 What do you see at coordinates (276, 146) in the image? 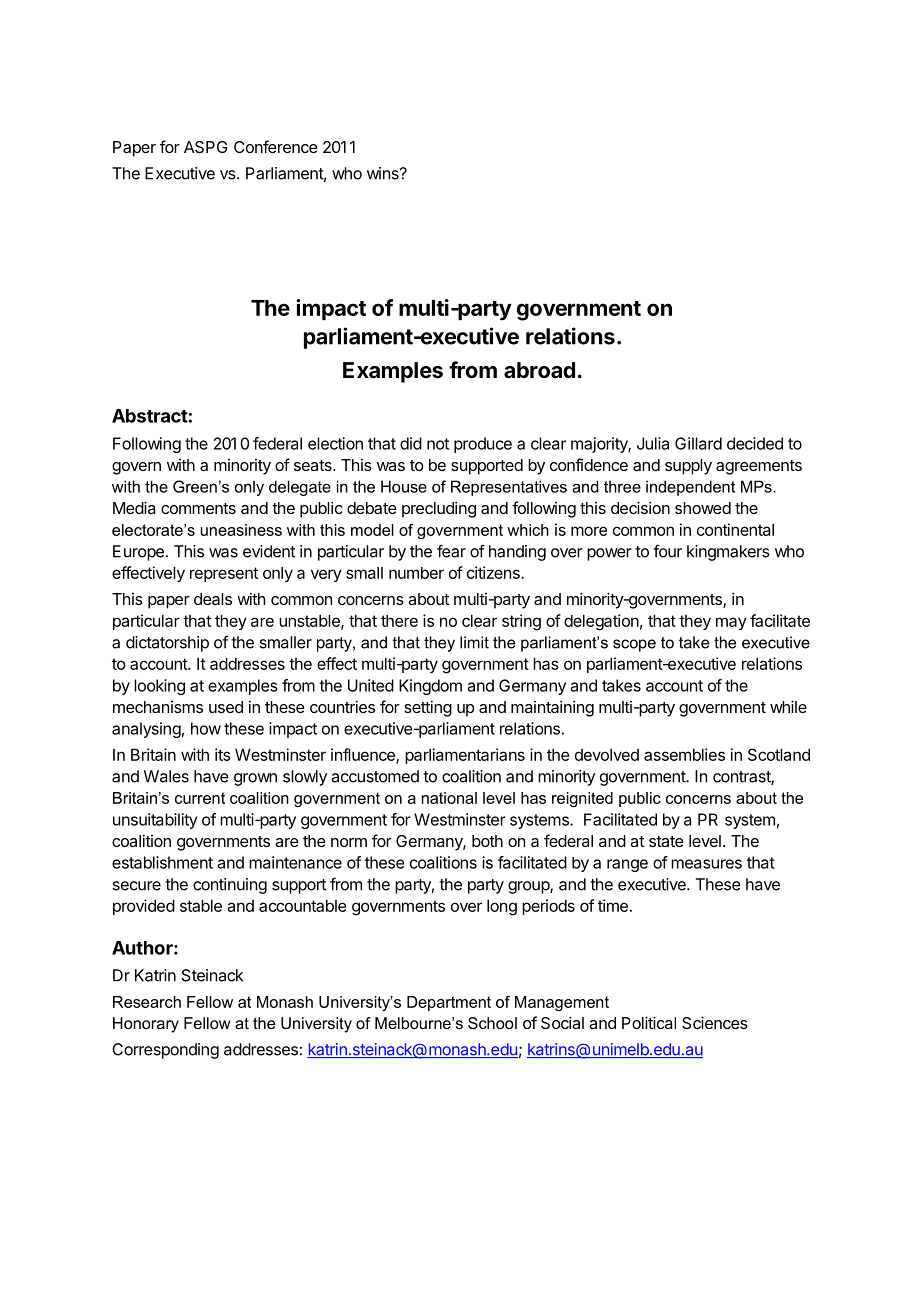
I see `Conference` at bounding box center [276, 146].
